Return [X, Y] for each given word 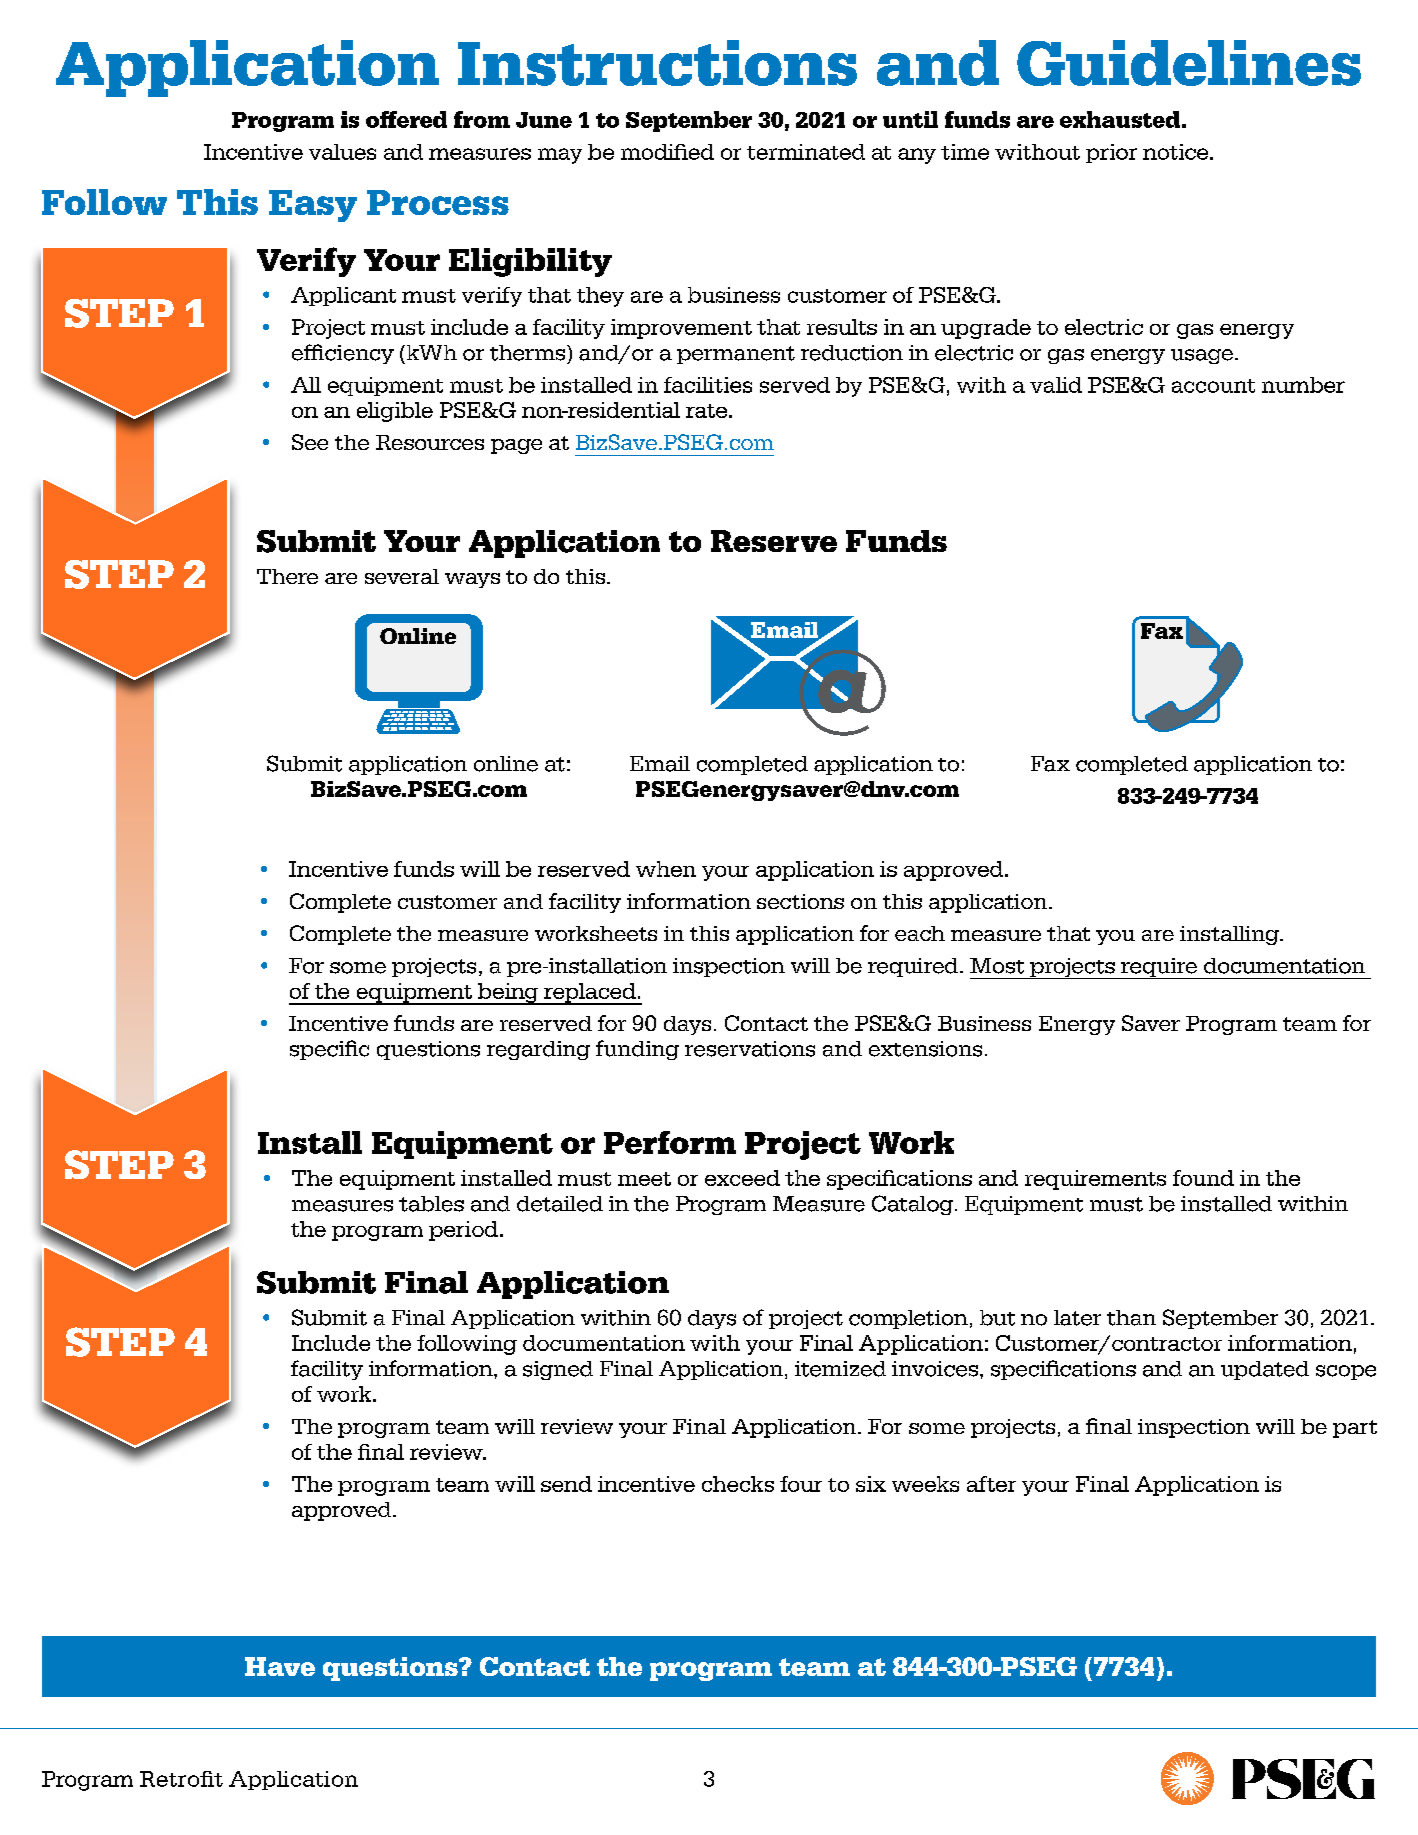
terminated [806, 152]
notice [1177, 152]
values [342, 152]
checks [738, 1484]
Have [280, 1666]
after [991, 1484]
